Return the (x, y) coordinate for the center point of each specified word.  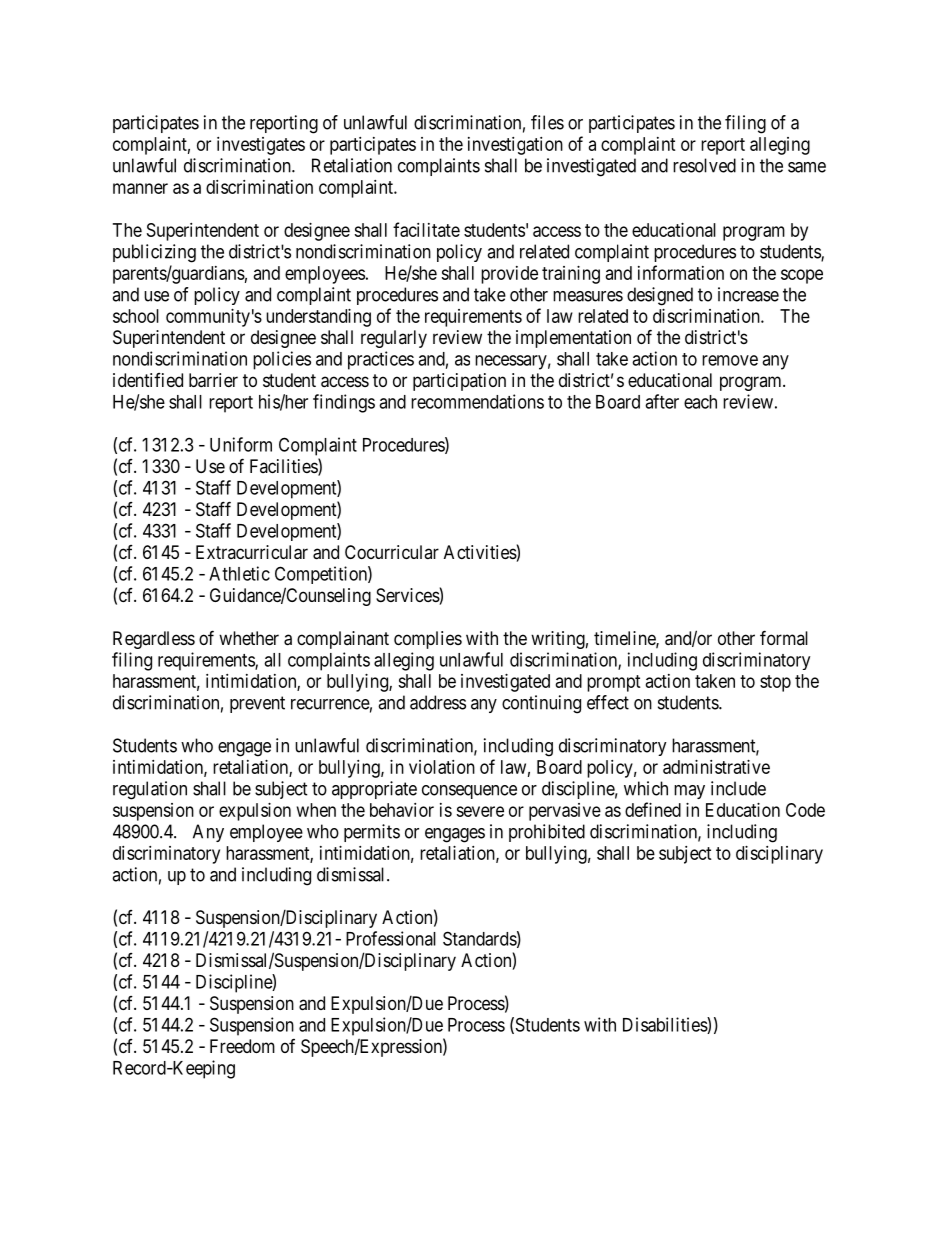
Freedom (242, 1046)
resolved (704, 165)
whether (249, 638)
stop (775, 683)
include (738, 788)
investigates (261, 146)
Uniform (241, 444)
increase (748, 294)
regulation (150, 790)
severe (480, 811)
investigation (515, 146)
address (438, 702)
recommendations (477, 401)
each (700, 402)
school (136, 316)
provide (509, 275)
